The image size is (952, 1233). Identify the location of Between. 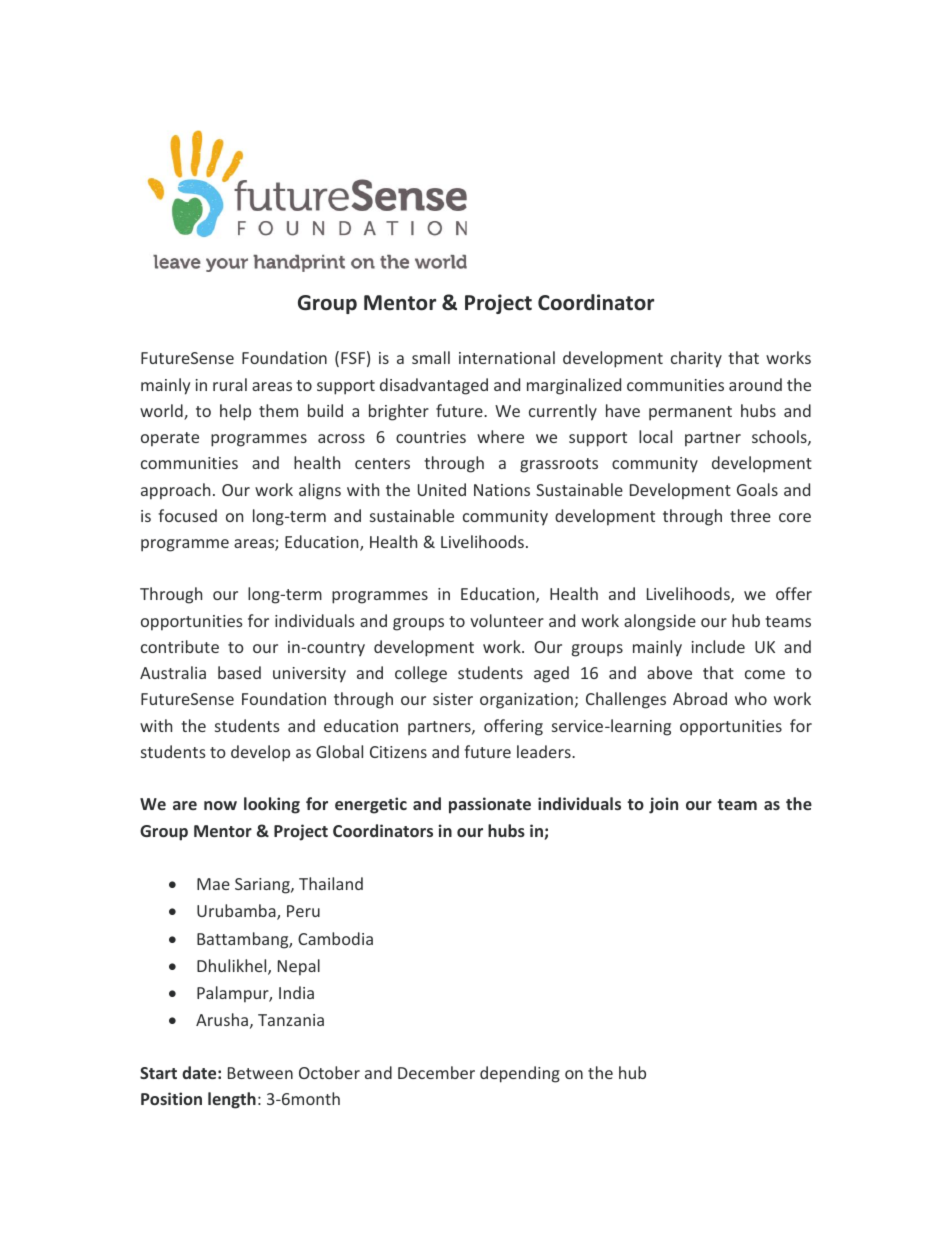
(260, 1073).
